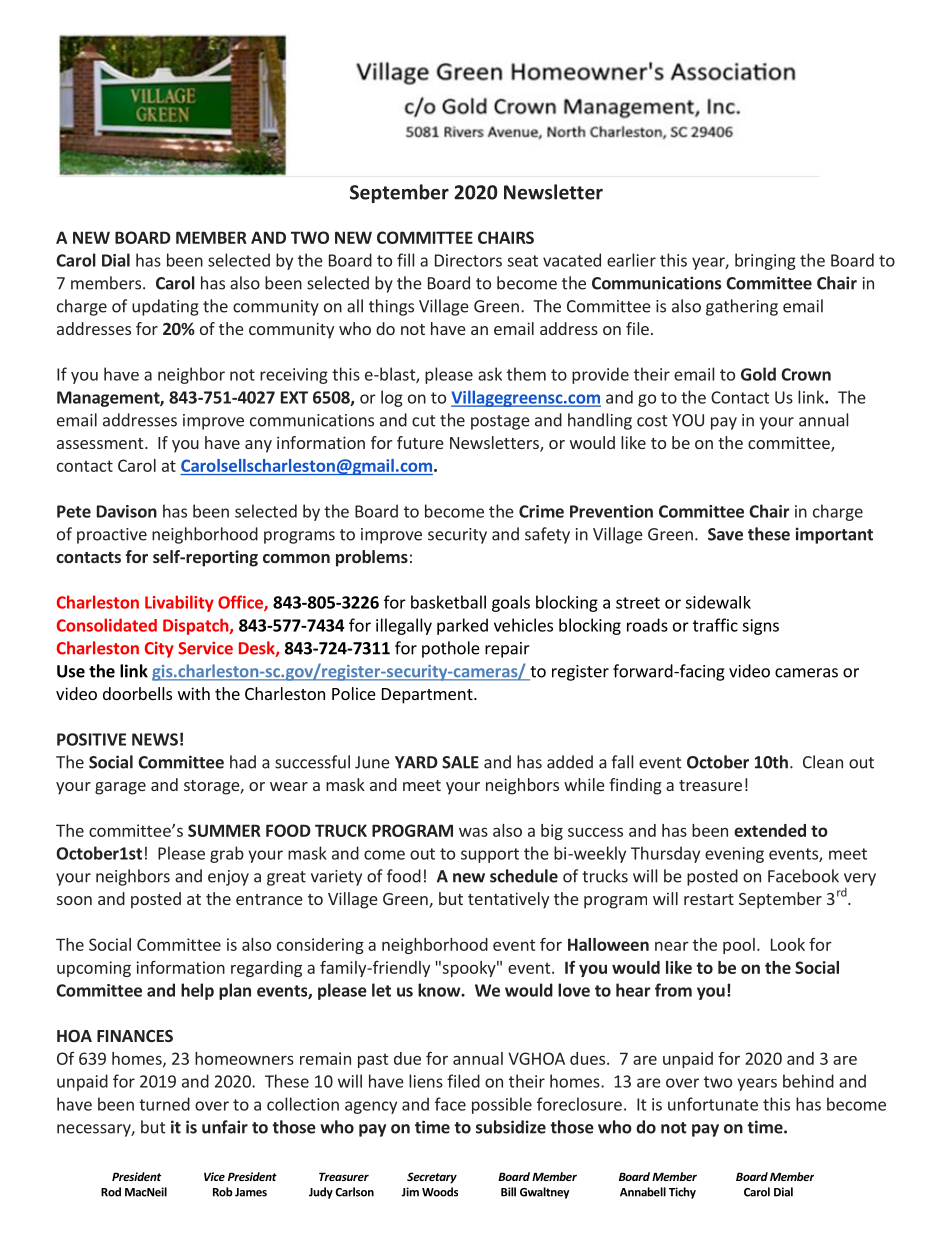  Describe the element at coordinates (165, 307) in the page. I see `updating` at that location.
